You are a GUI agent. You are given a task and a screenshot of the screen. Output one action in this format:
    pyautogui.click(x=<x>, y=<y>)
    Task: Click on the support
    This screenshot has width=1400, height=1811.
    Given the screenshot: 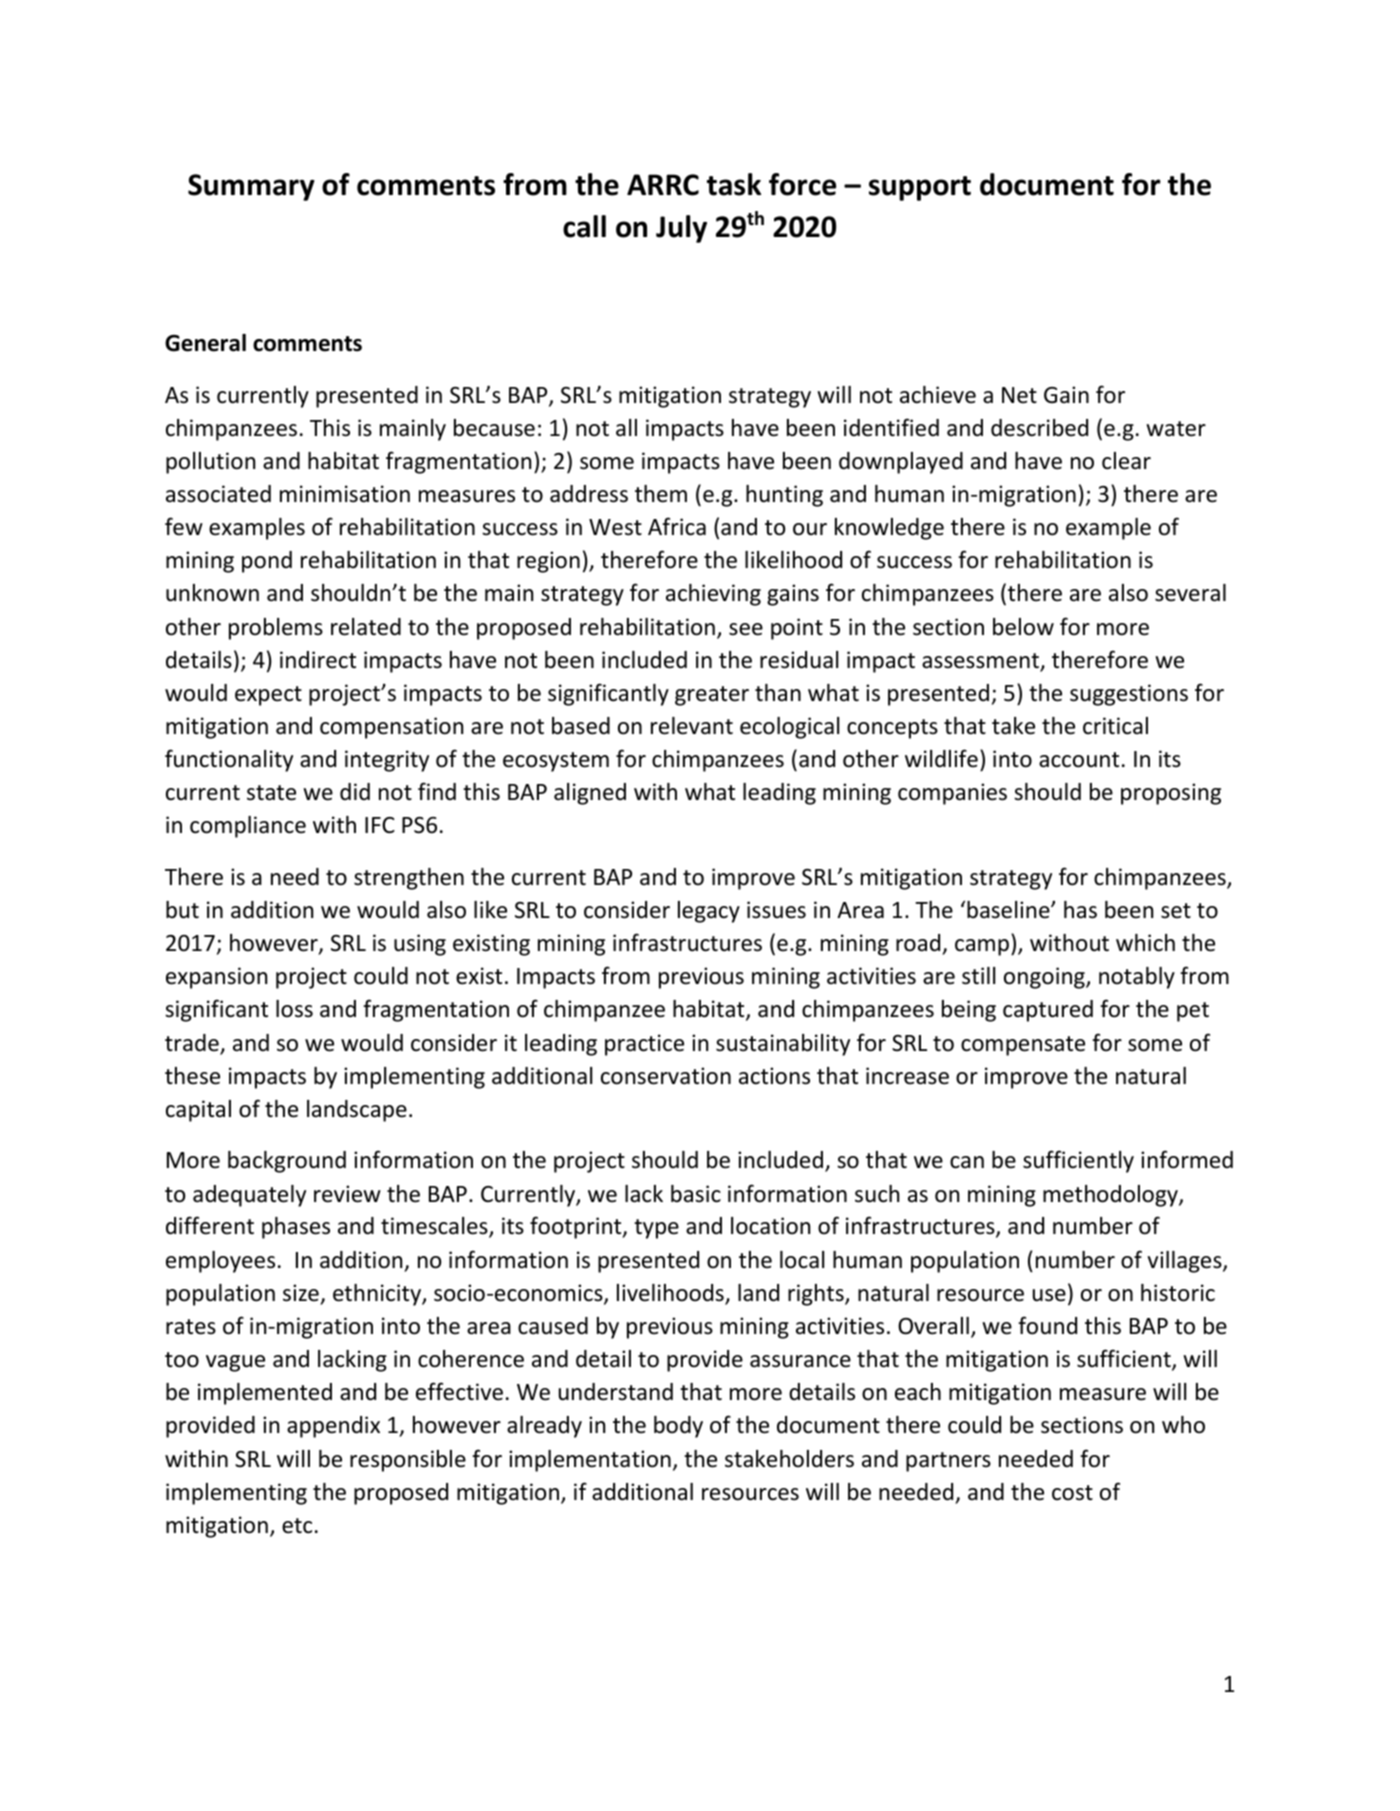 What is the action you would take?
    pyautogui.click(x=920, y=188)
